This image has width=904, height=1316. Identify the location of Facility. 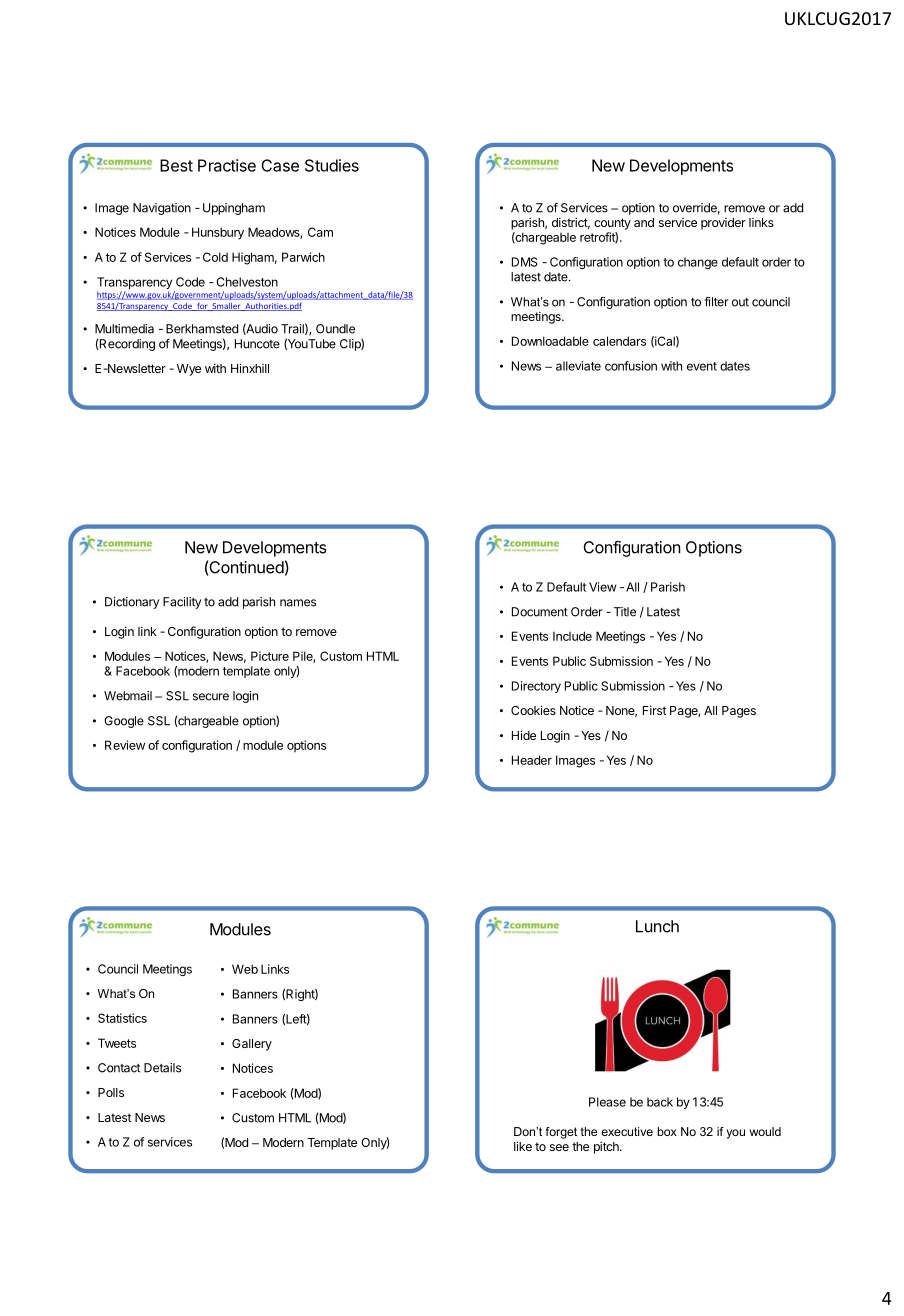
(182, 603).
